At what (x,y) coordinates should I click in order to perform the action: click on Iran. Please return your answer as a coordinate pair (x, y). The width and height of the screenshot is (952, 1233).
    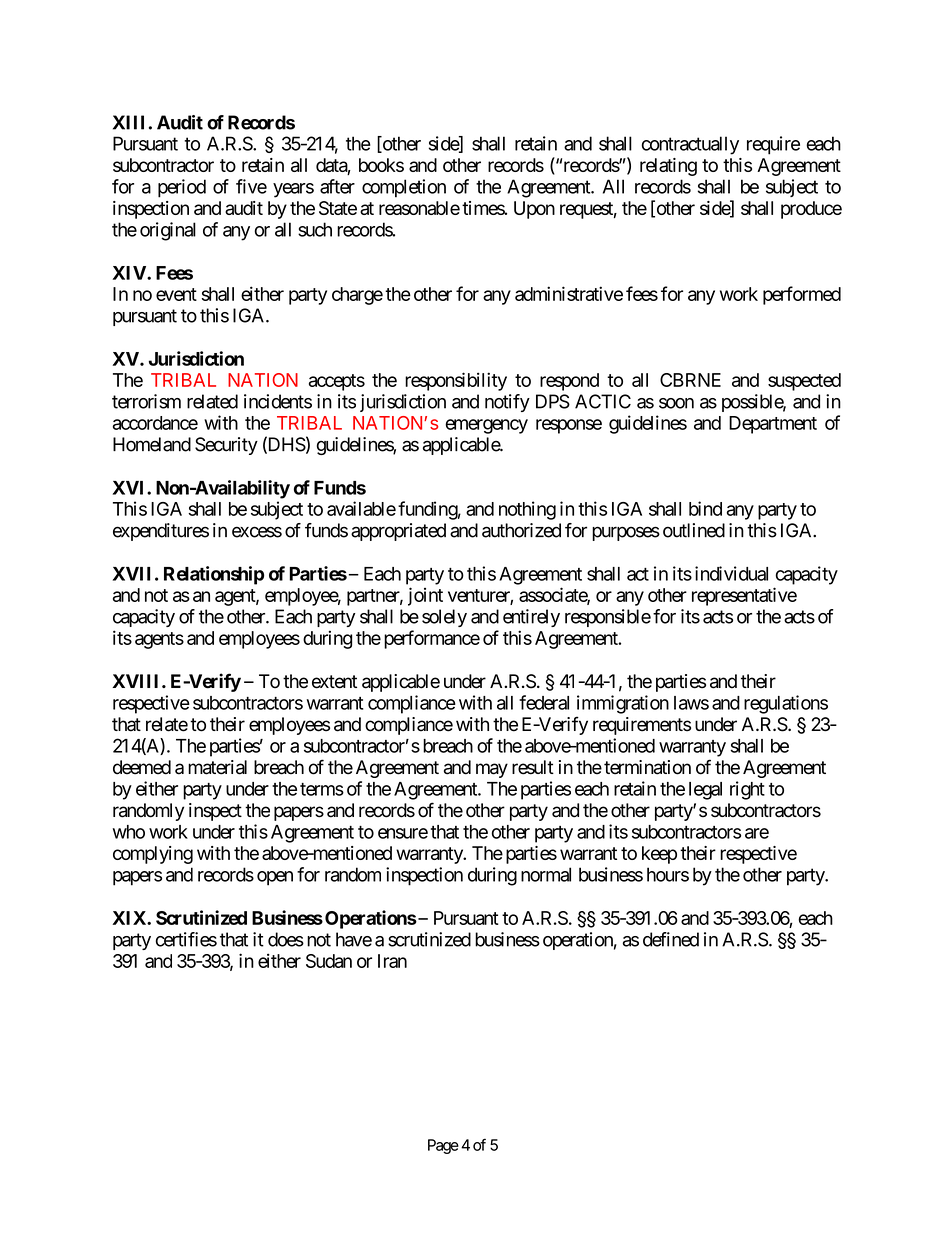
    Looking at the image, I should click on (392, 961).
